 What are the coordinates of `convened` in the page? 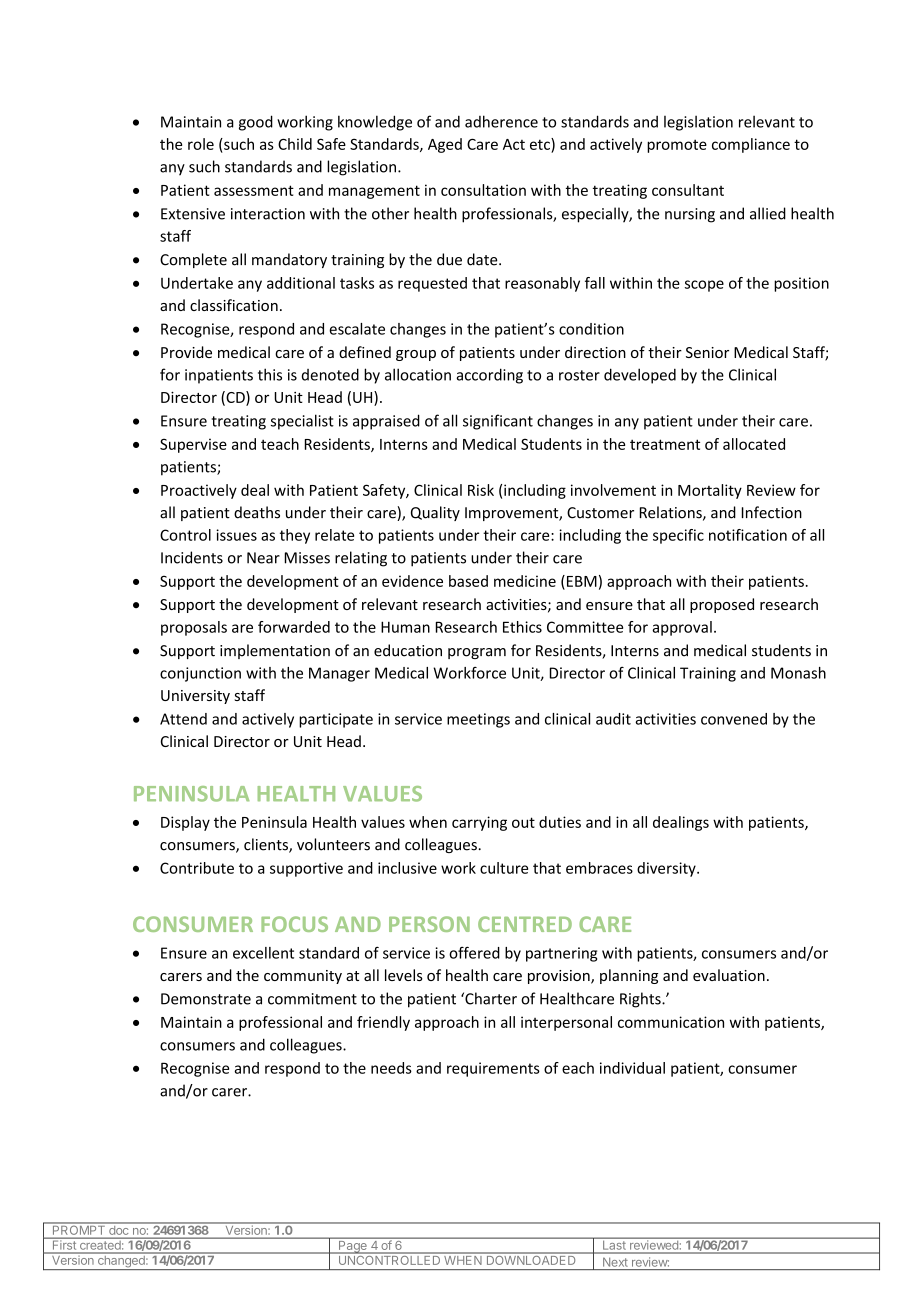 It's located at (734, 719).
